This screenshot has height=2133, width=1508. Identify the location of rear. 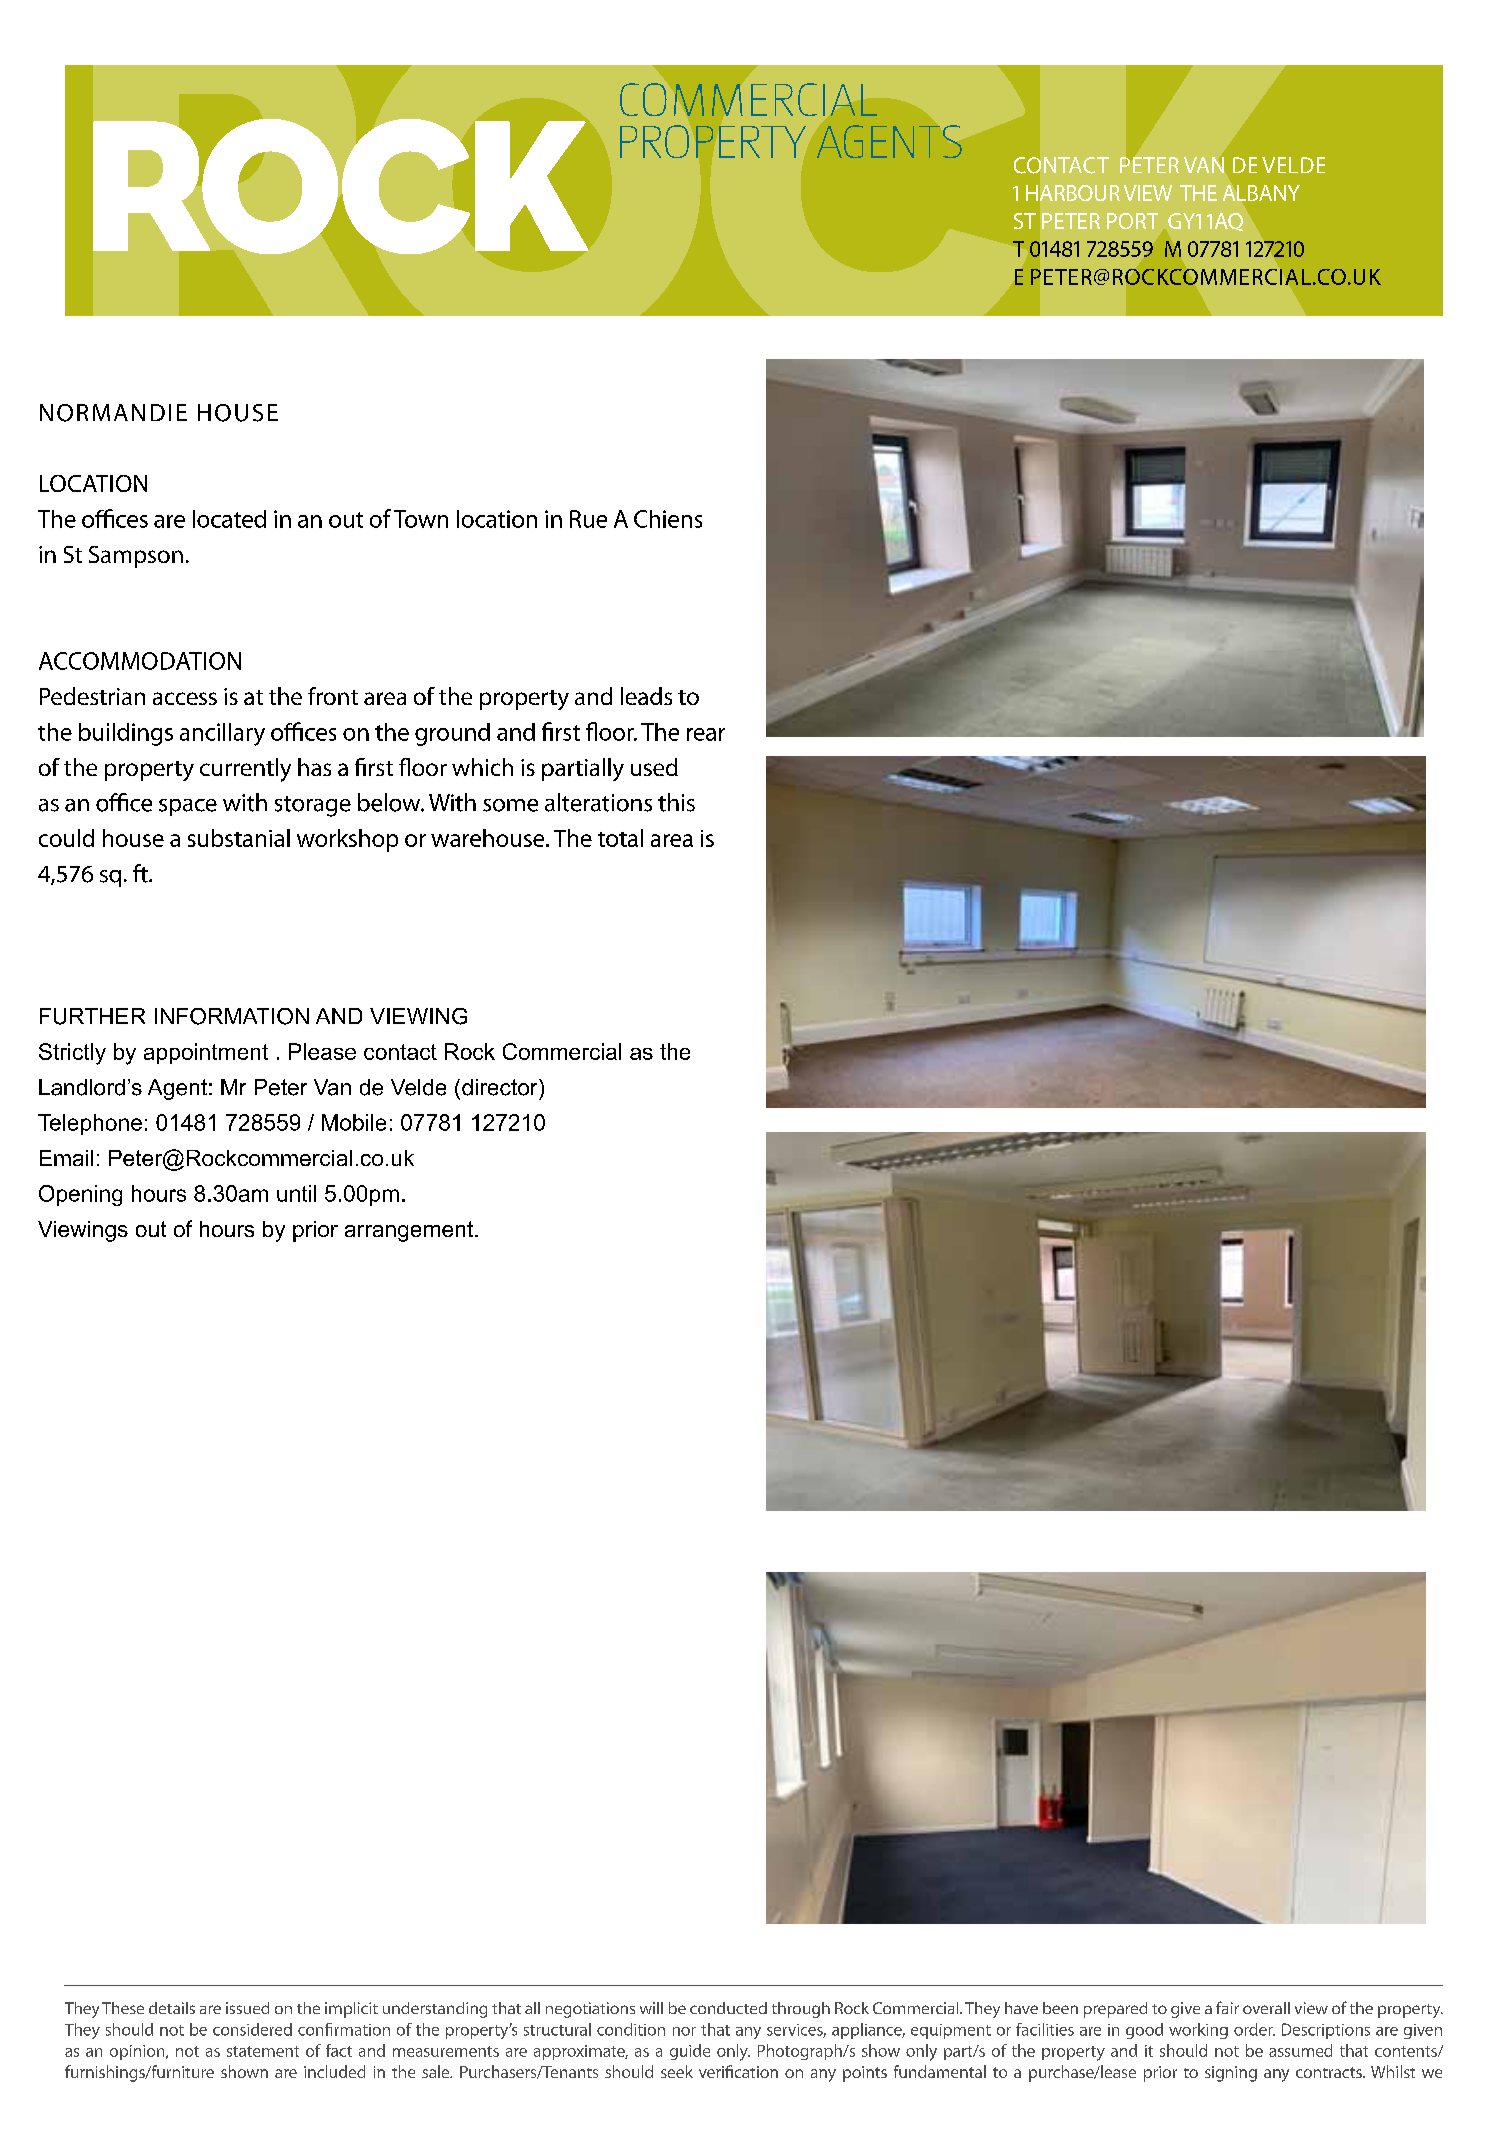
(706, 734).
